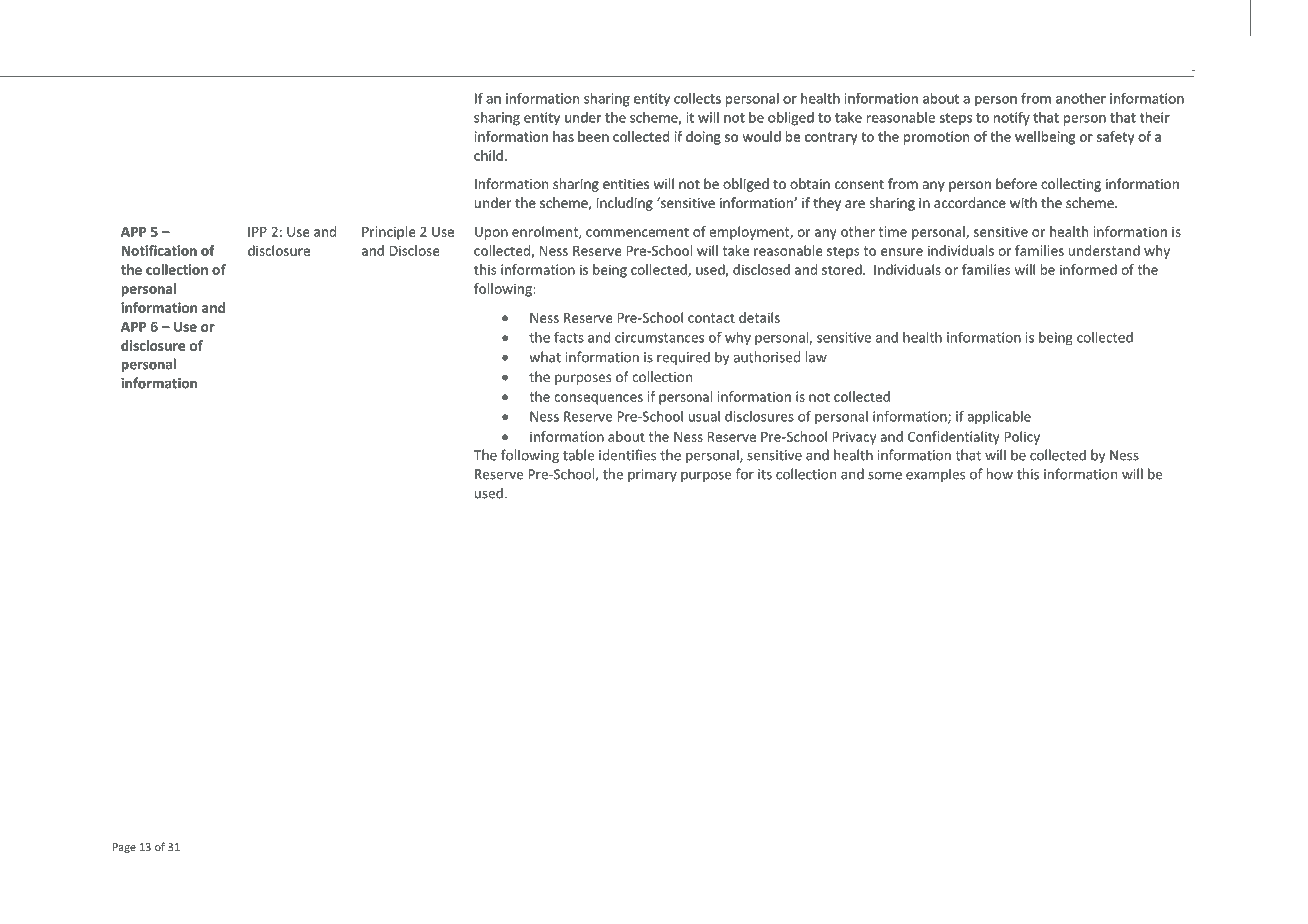  Describe the element at coordinates (488, 155) in the screenshot. I see `child` at that location.
